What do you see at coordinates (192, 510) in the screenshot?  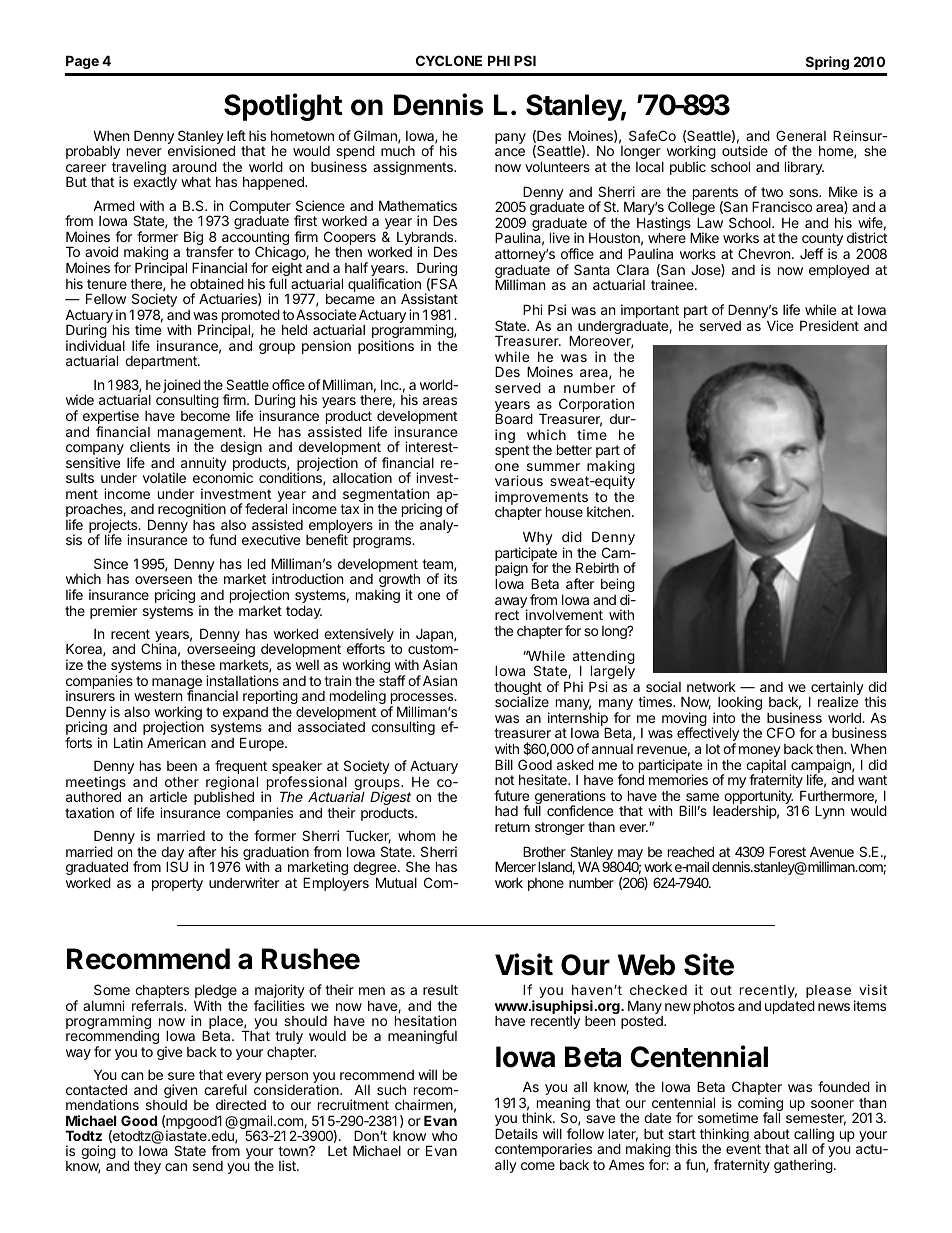 I see `recognition` at bounding box center [192, 510].
